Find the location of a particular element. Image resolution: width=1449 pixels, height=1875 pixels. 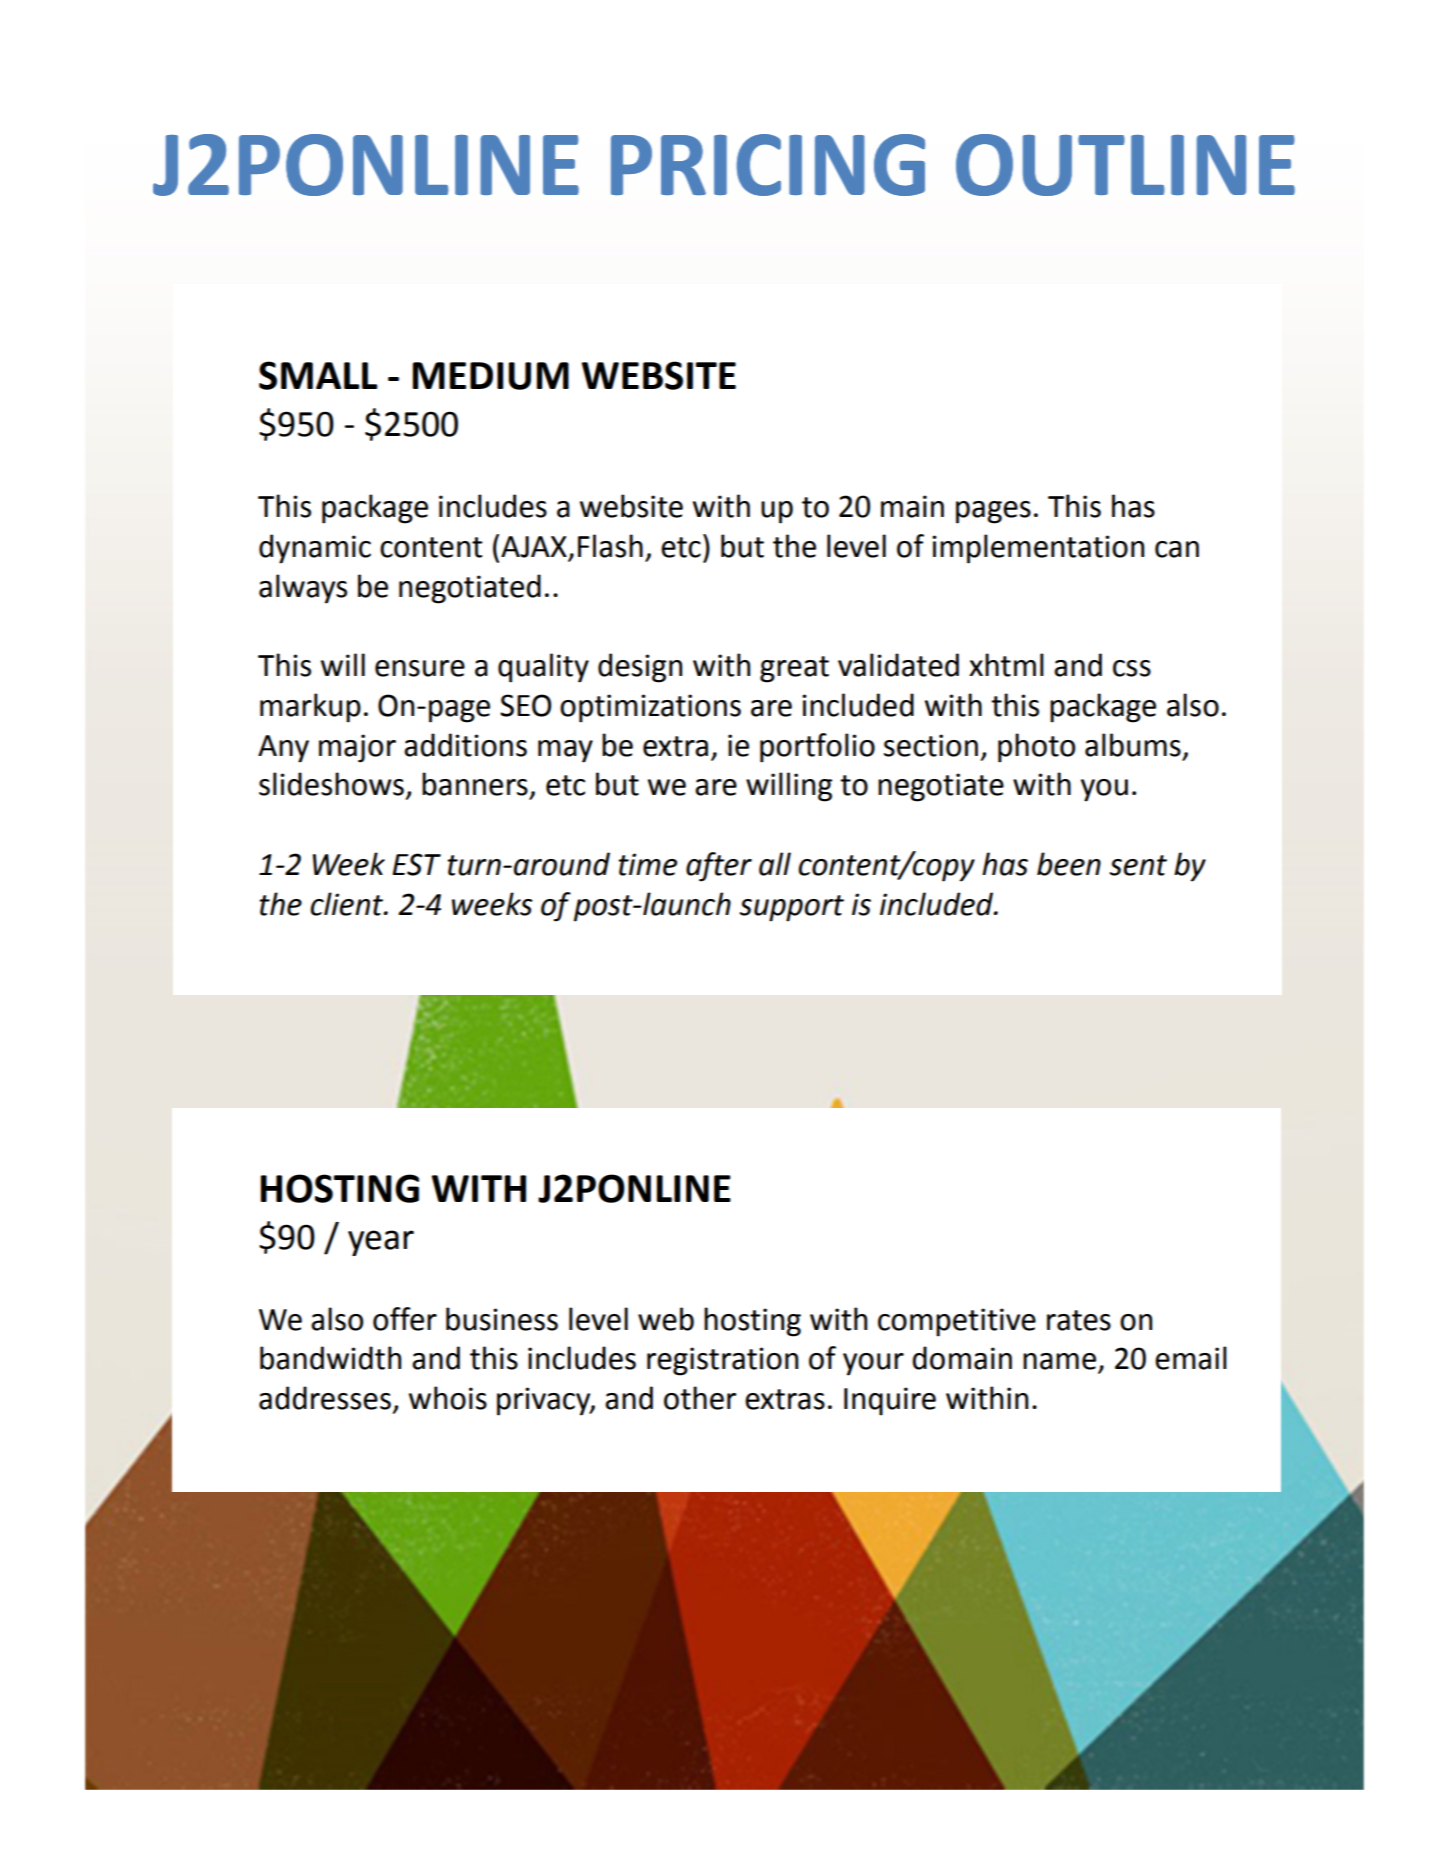

SMALL is located at coordinates (318, 375).
